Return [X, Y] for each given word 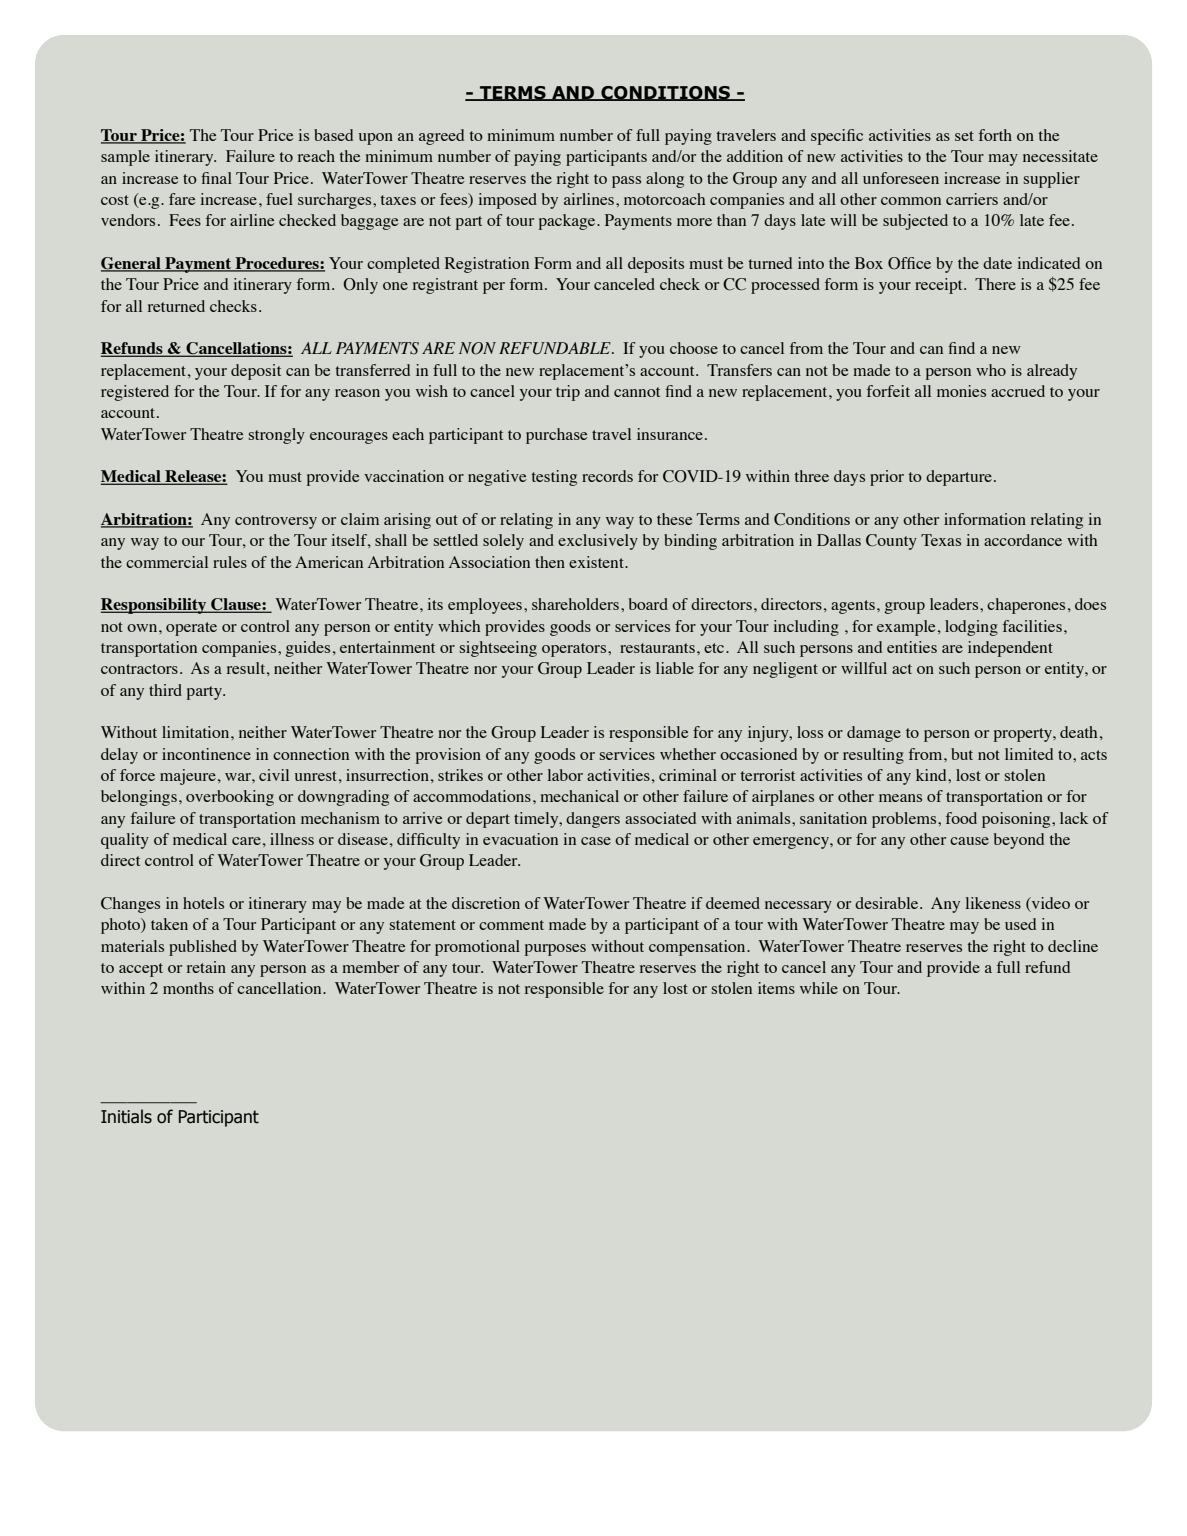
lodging [971, 628]
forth [995, 135]
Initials [126, 1116]
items [776, 988]
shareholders [575, 604]
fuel [279, 199]
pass [626, 182]
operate [191, 629]
